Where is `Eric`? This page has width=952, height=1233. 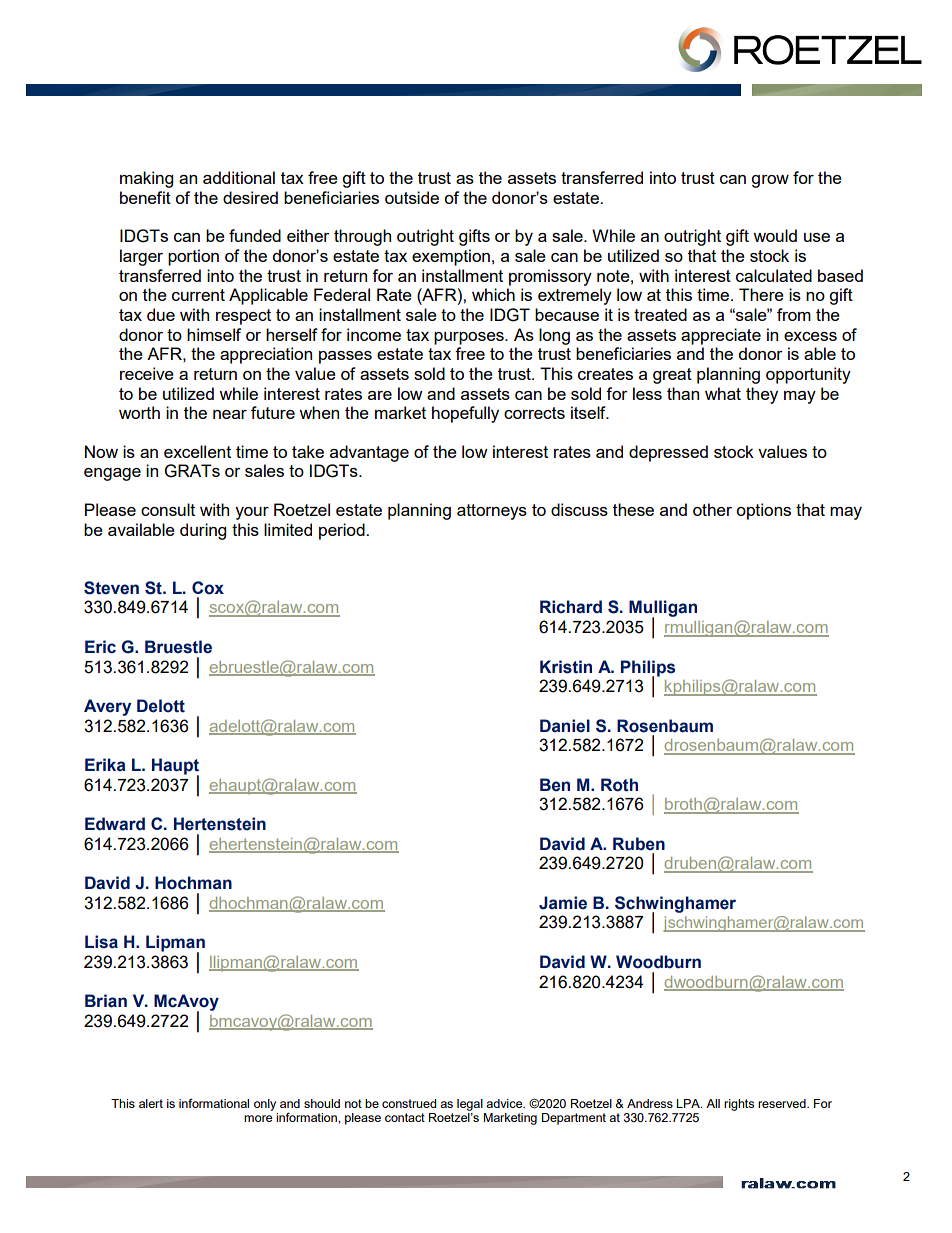
Eric is located at coordinates (100, 647).
